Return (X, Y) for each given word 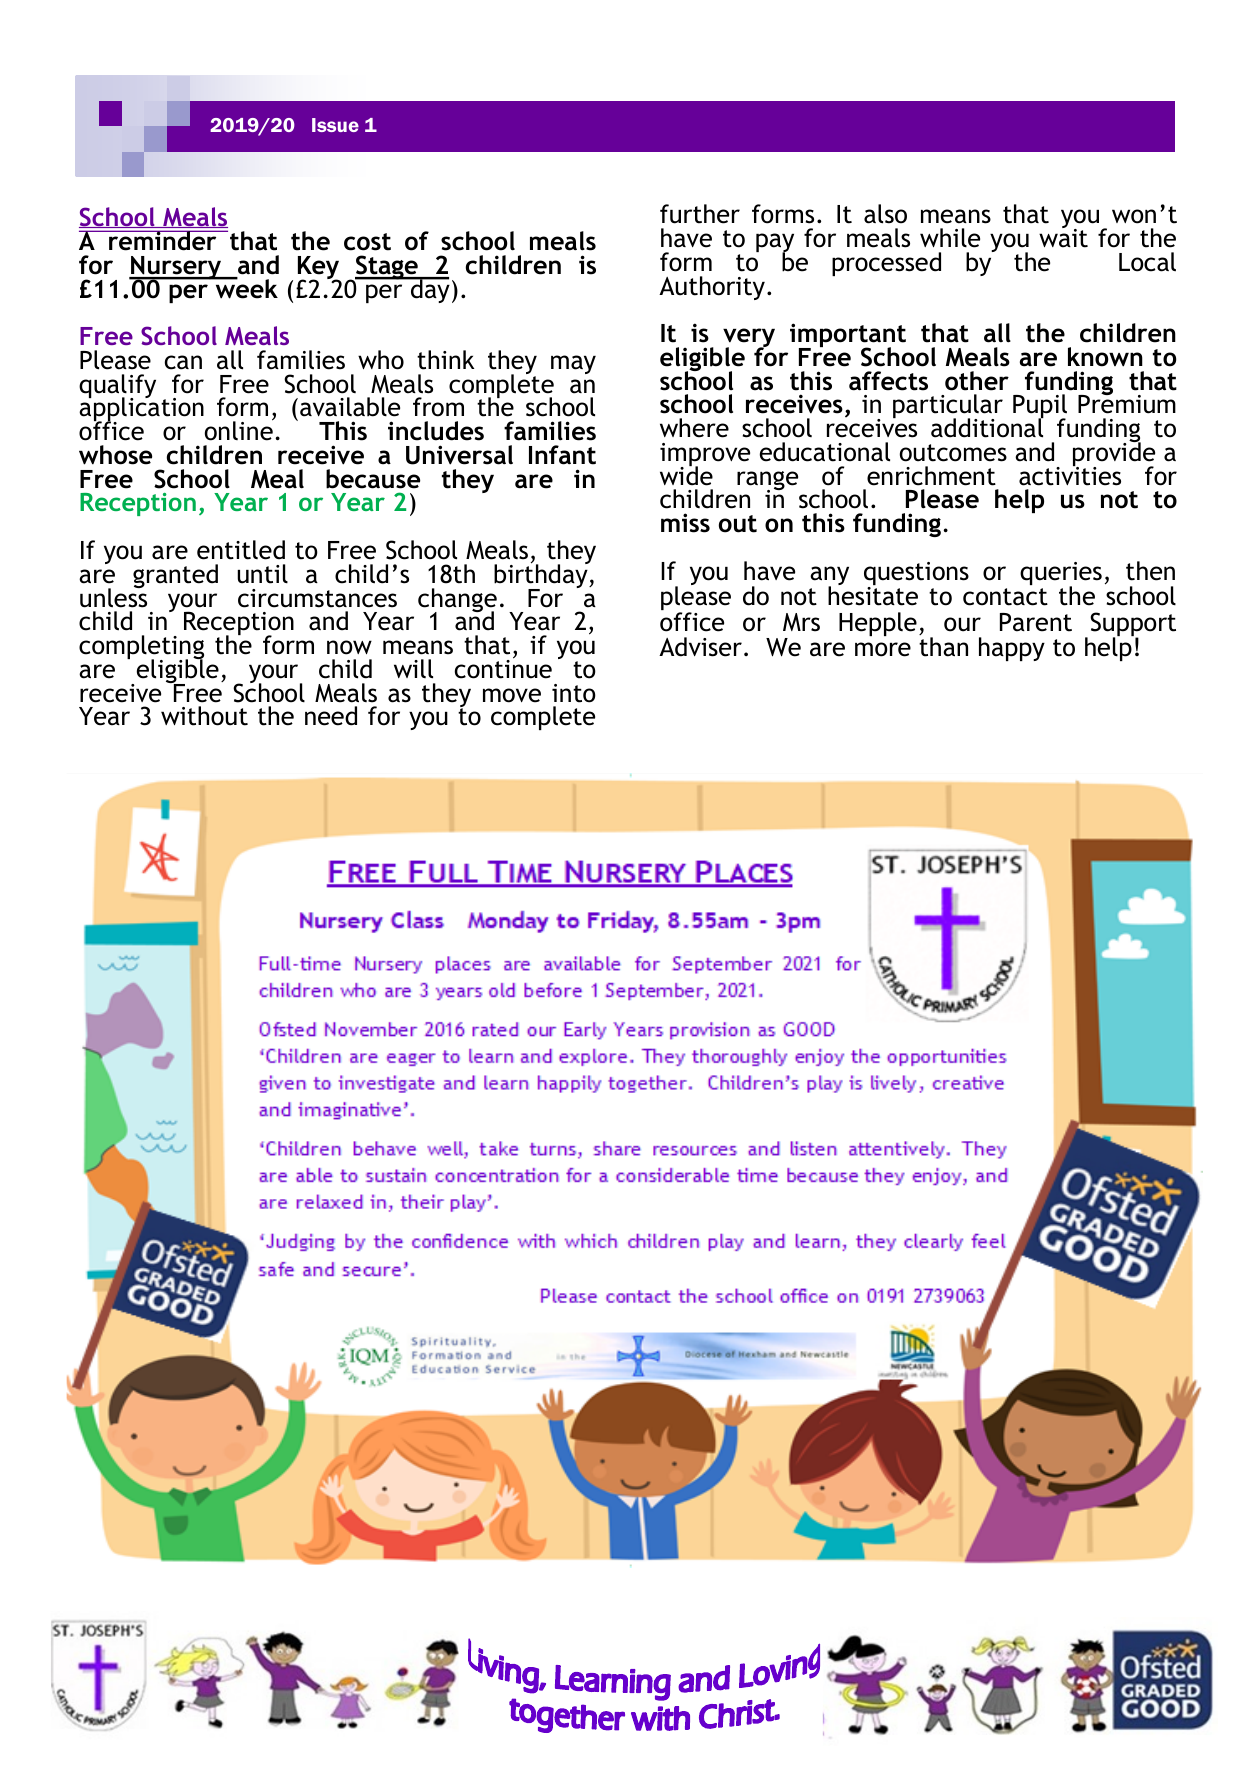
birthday (542, 576)
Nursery (176, 269)
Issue (335, 125)
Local (1147, 262)
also (885, 214)
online (239, 430)
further (700, 214)
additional (987, 427)
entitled (241, 550)
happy (1012, 649)
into (574, 693)
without (204, 716)
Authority (712, 288)
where (694, 428)
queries (1061, 575)
